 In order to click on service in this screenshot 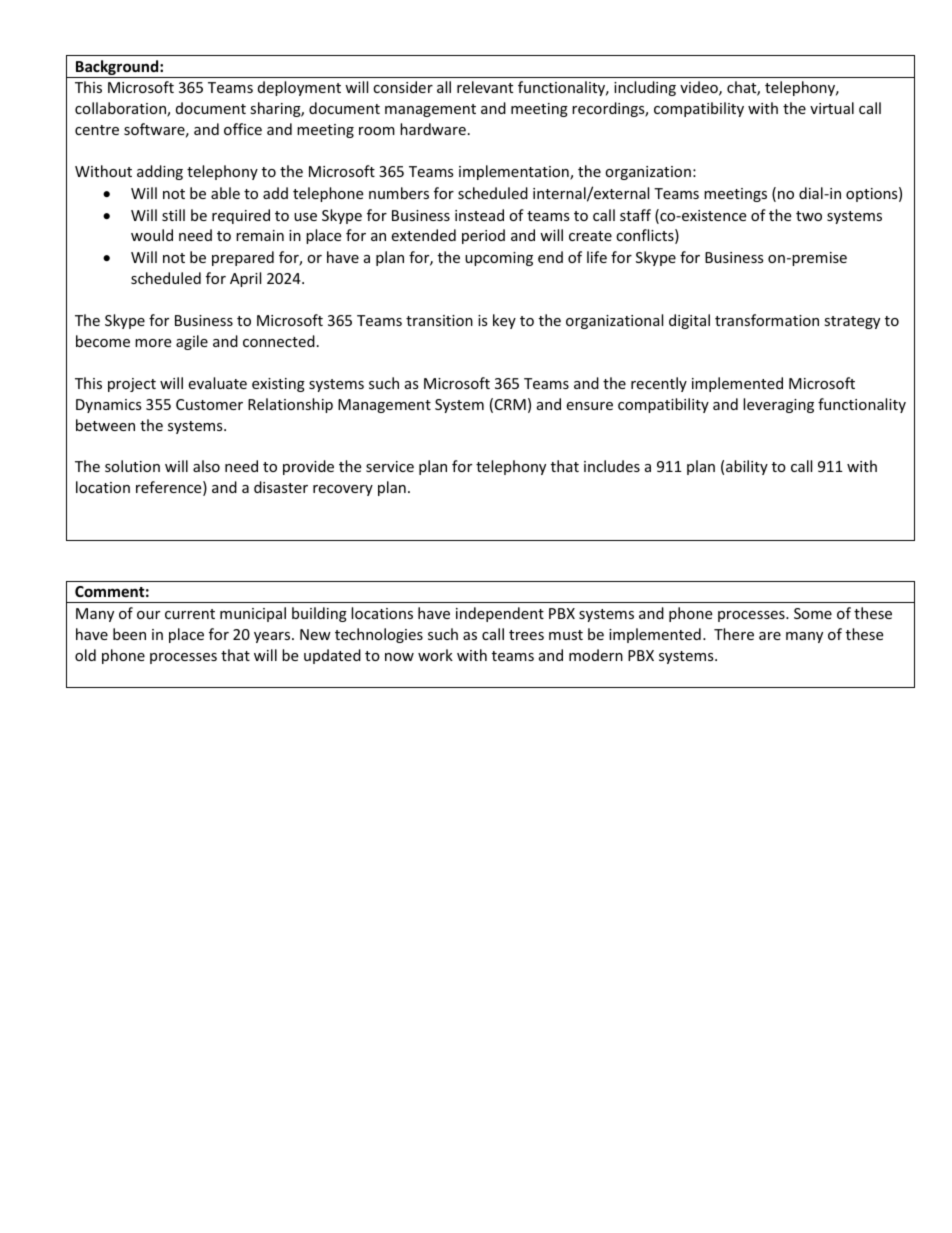, I will do `click(390, 466)`.
